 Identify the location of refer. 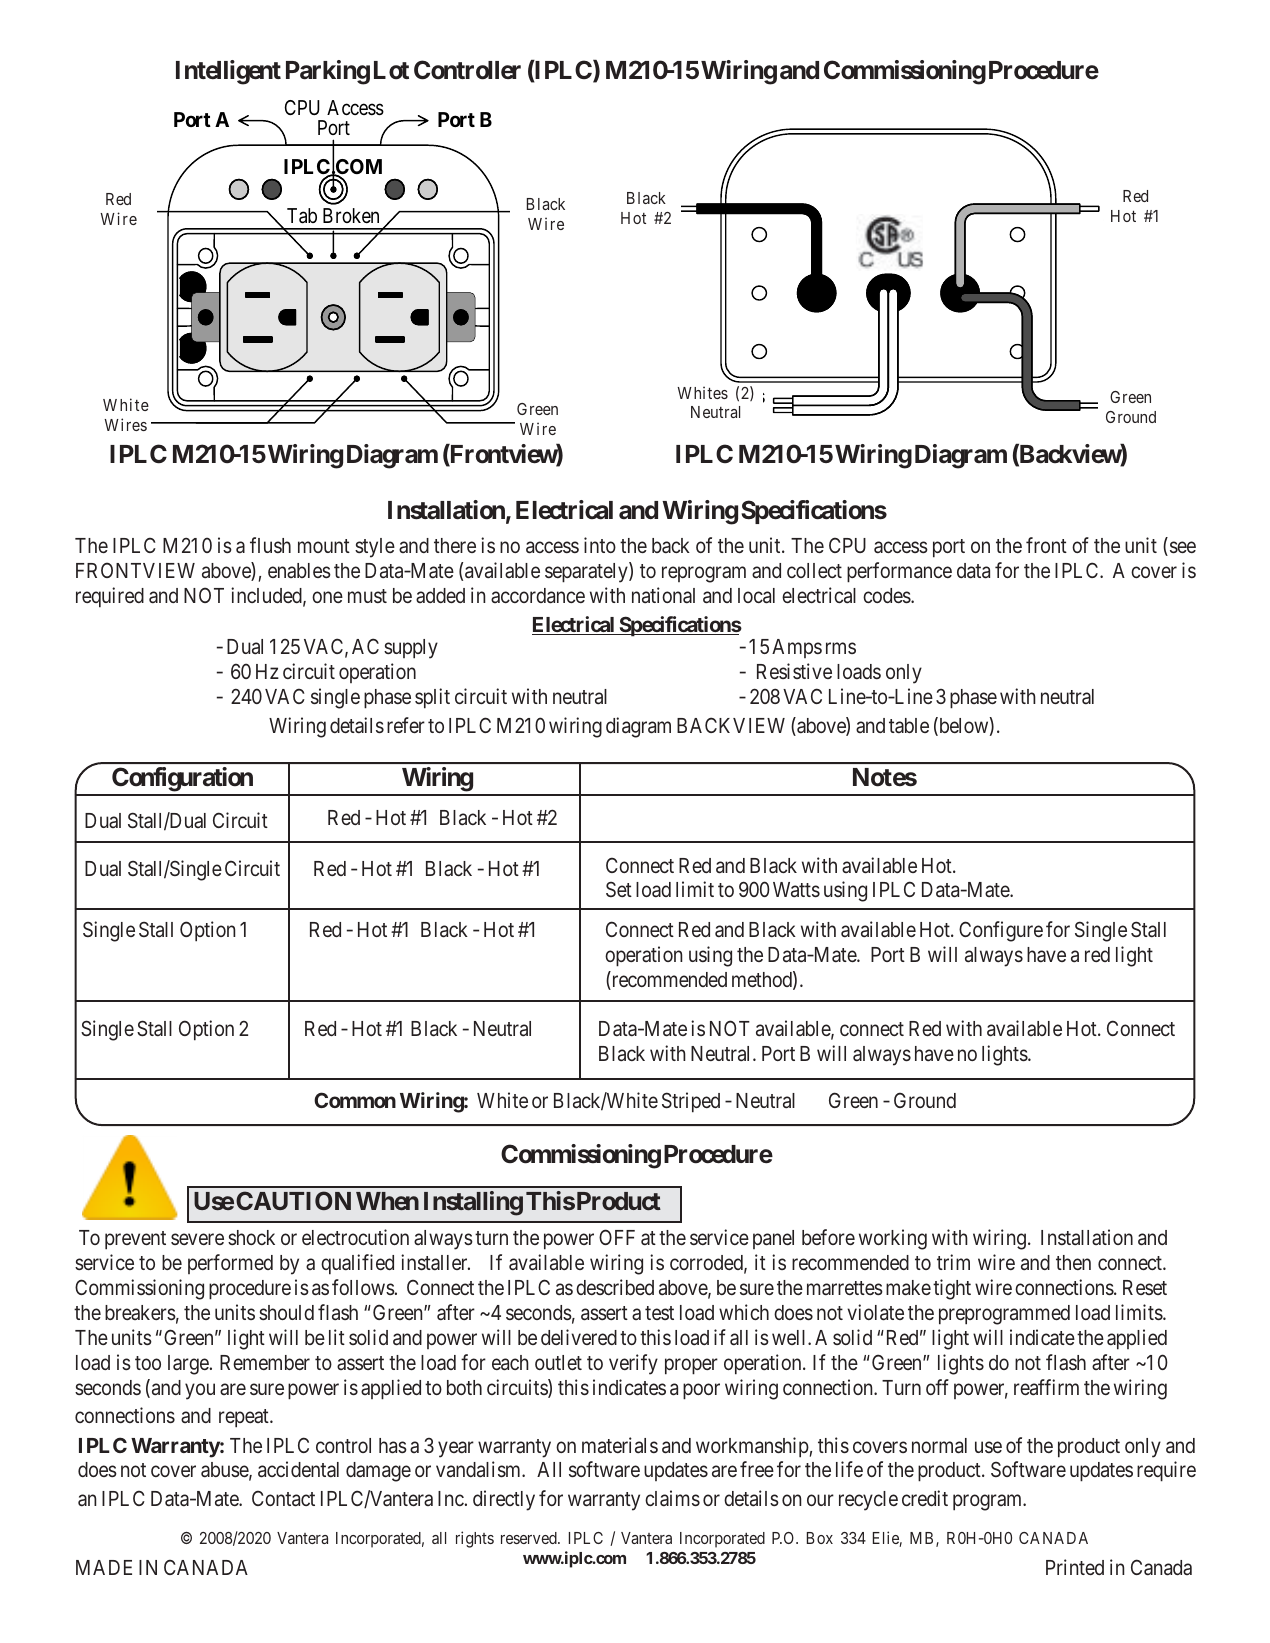
(406, 725).
